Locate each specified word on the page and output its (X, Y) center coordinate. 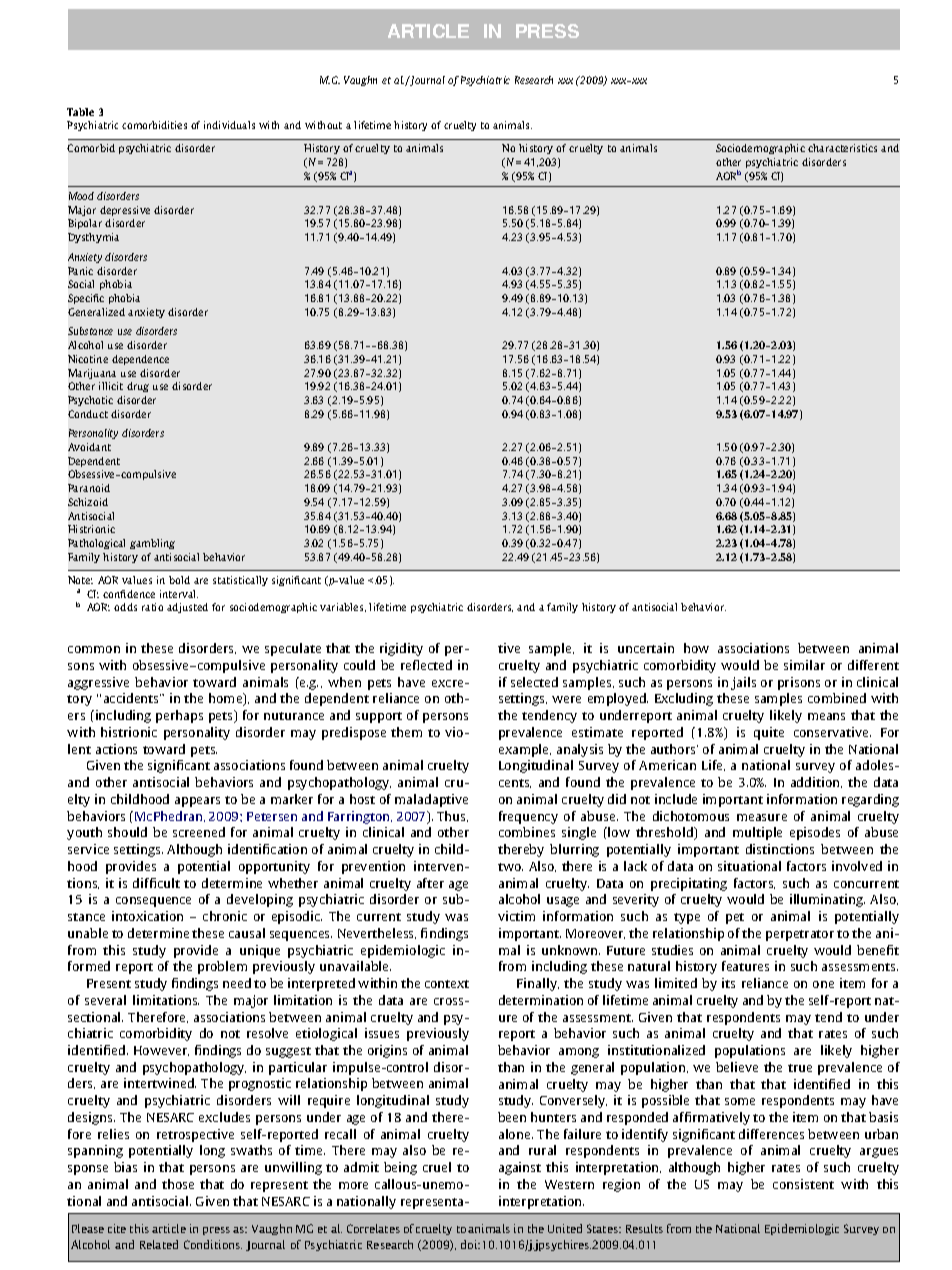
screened (199, 832)
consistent (803, 1184)
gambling (152, 544)
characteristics (842, 148)
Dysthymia (93, 238)
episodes (815, 833)
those (178, 1184)
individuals (229, 125)
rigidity (401, 649)
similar (804, 665)
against (520, 1168)
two (510, 867)
